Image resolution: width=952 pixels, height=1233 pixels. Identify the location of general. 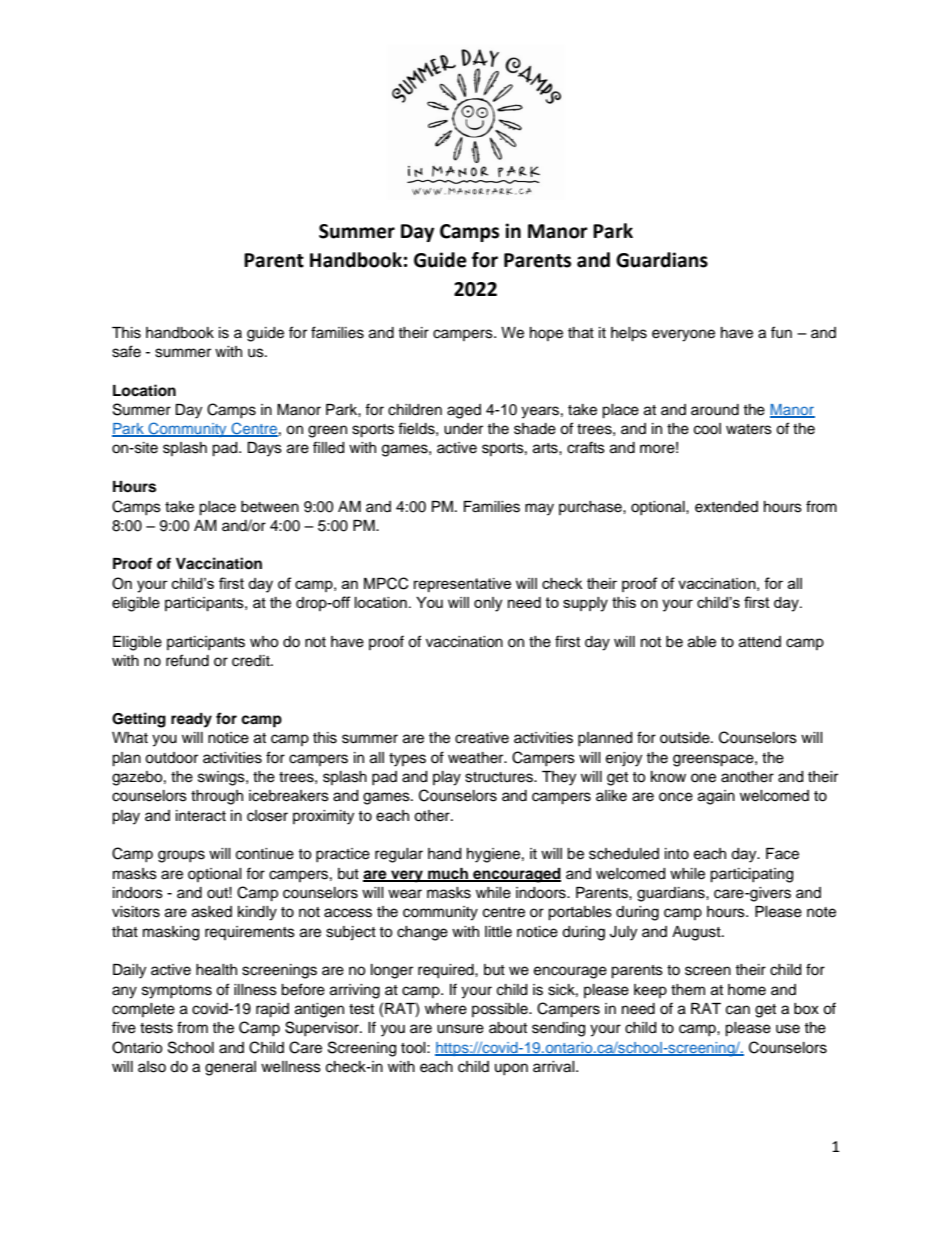
(230, 1068).
